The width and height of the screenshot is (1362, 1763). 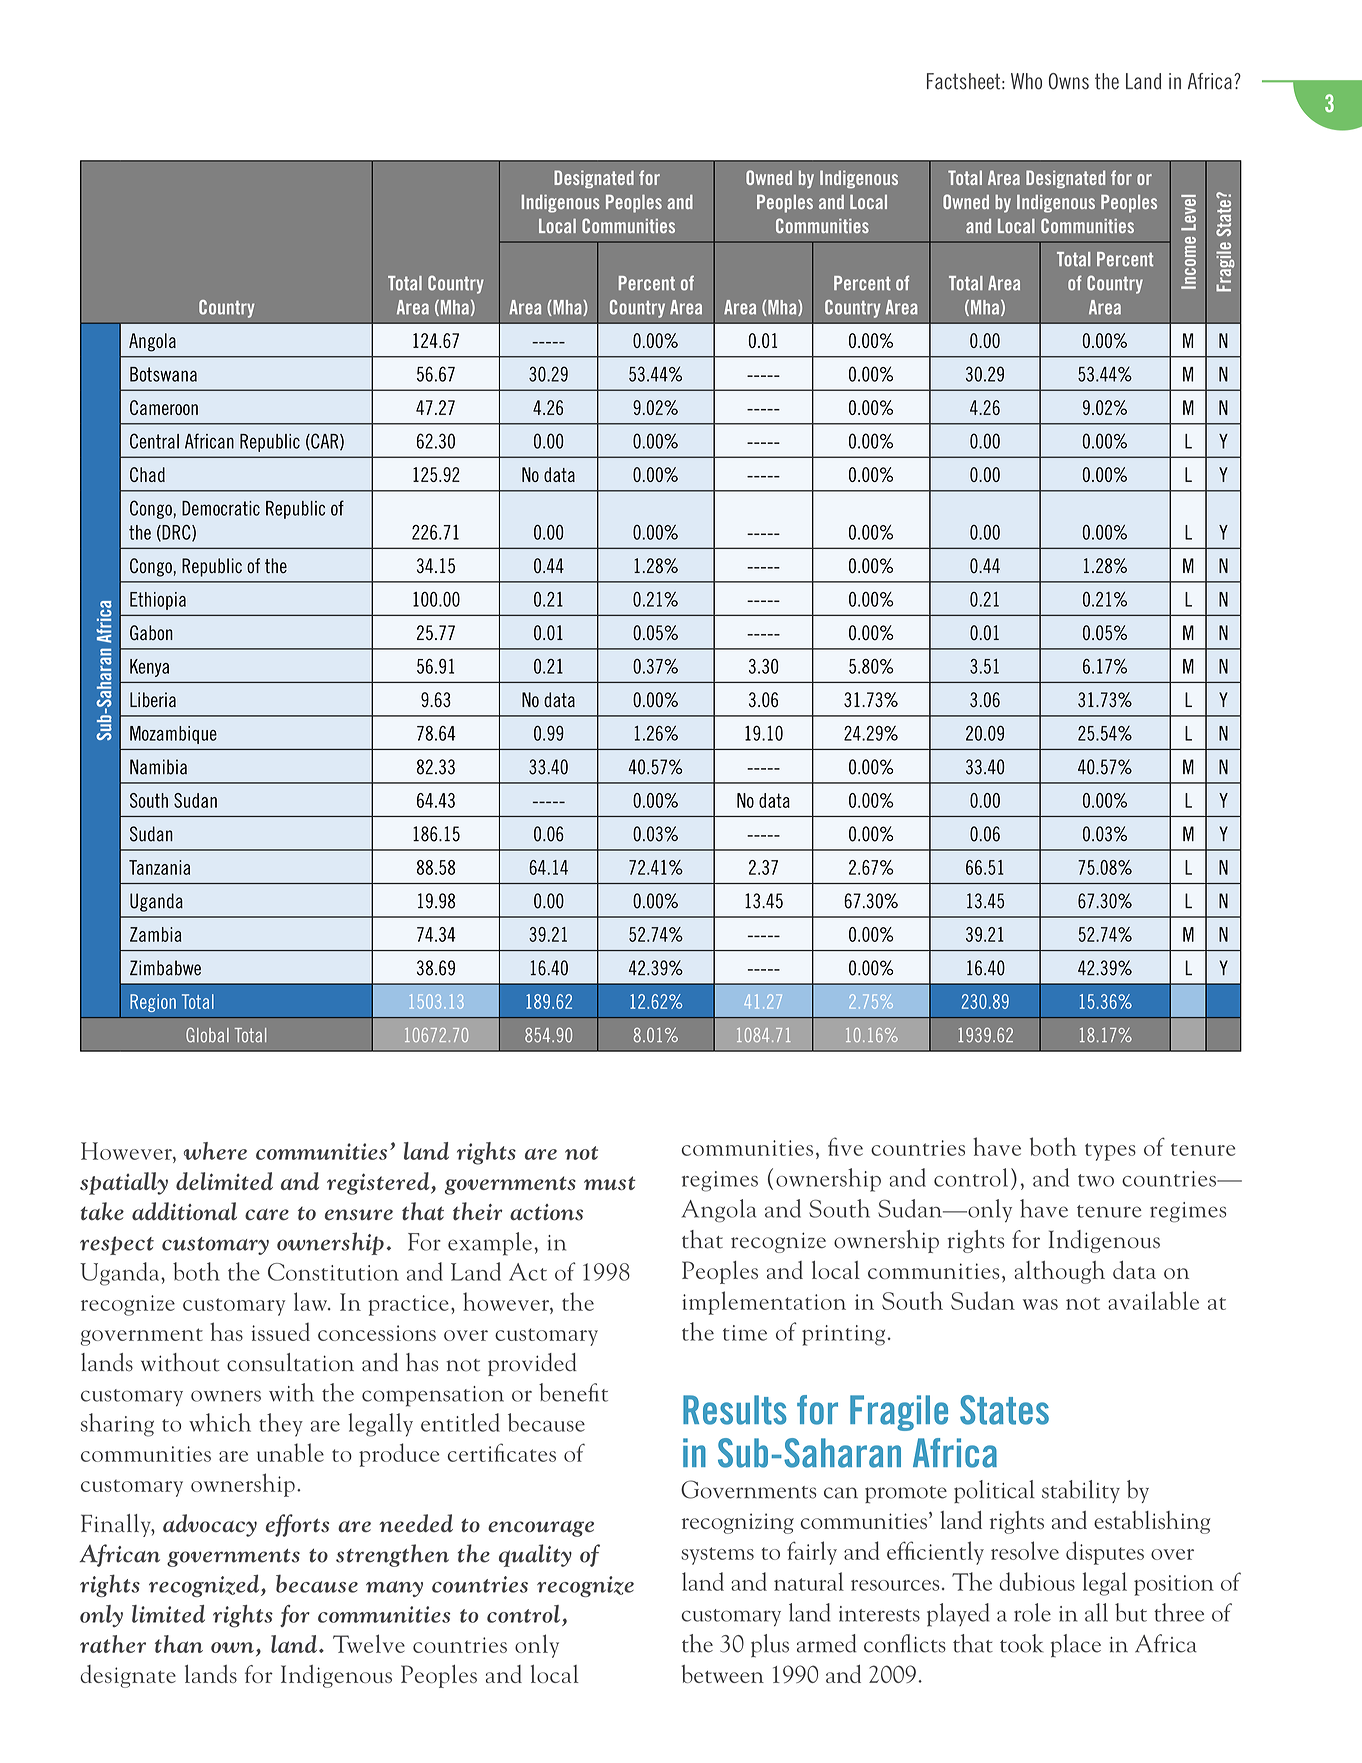 I want to click on Who, so click(x=1026, y=81).
